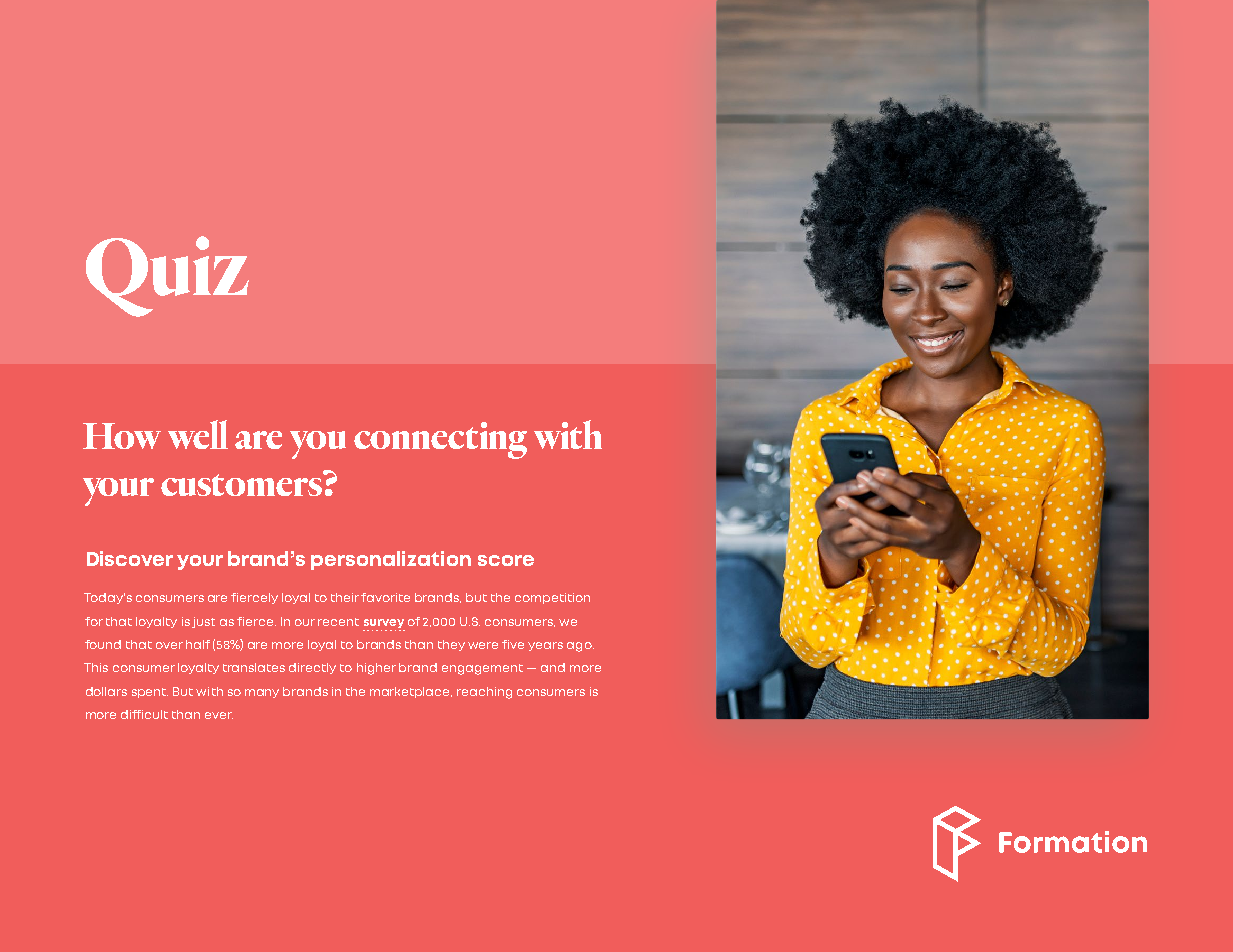 The height and width of the screenshot is (952, 1233). I want to click on customers, so click(243, 483).
